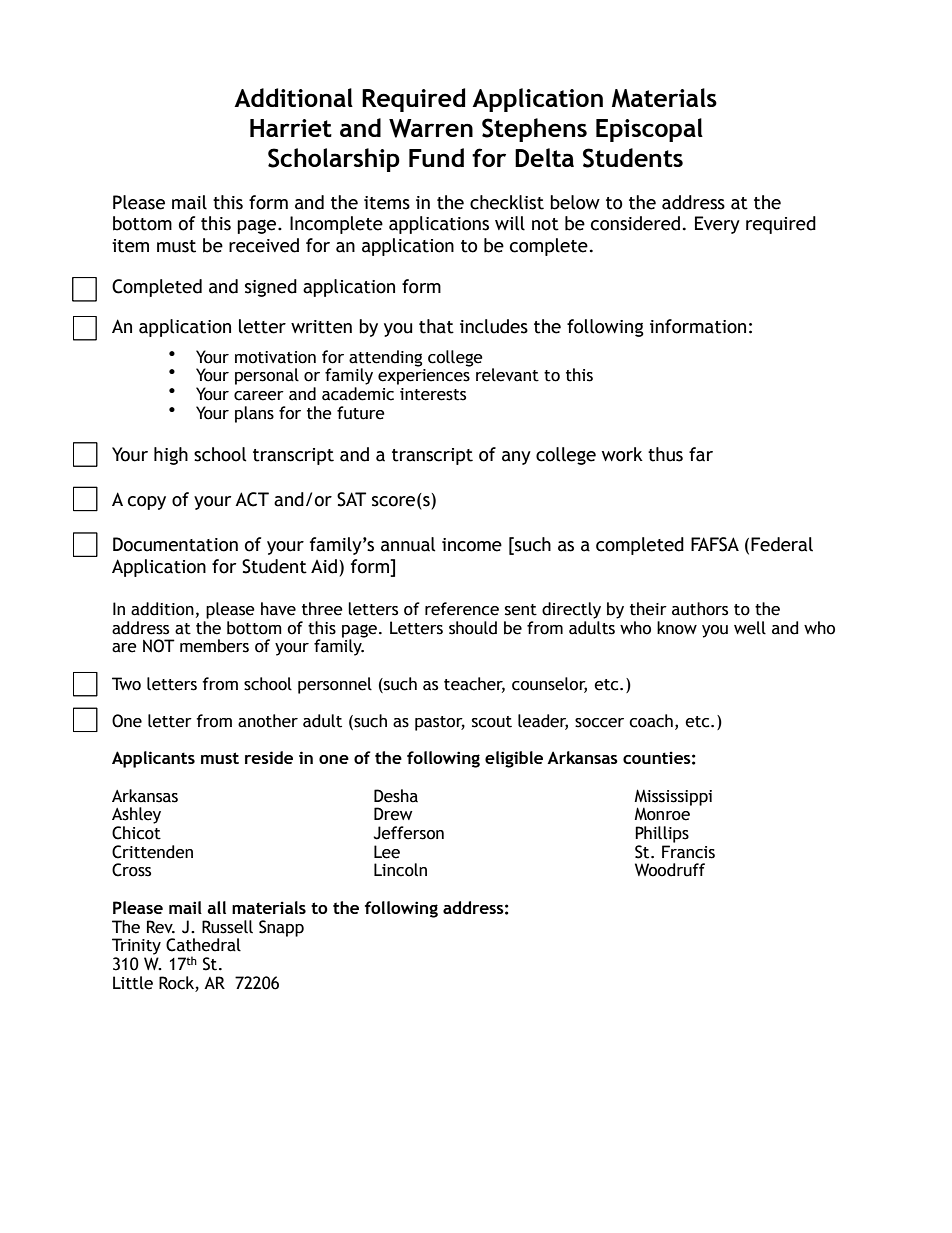  What do you see at coordinates (175, 544) in the screenshot?
I see `Documentation` at bounding box center [175, 544].
